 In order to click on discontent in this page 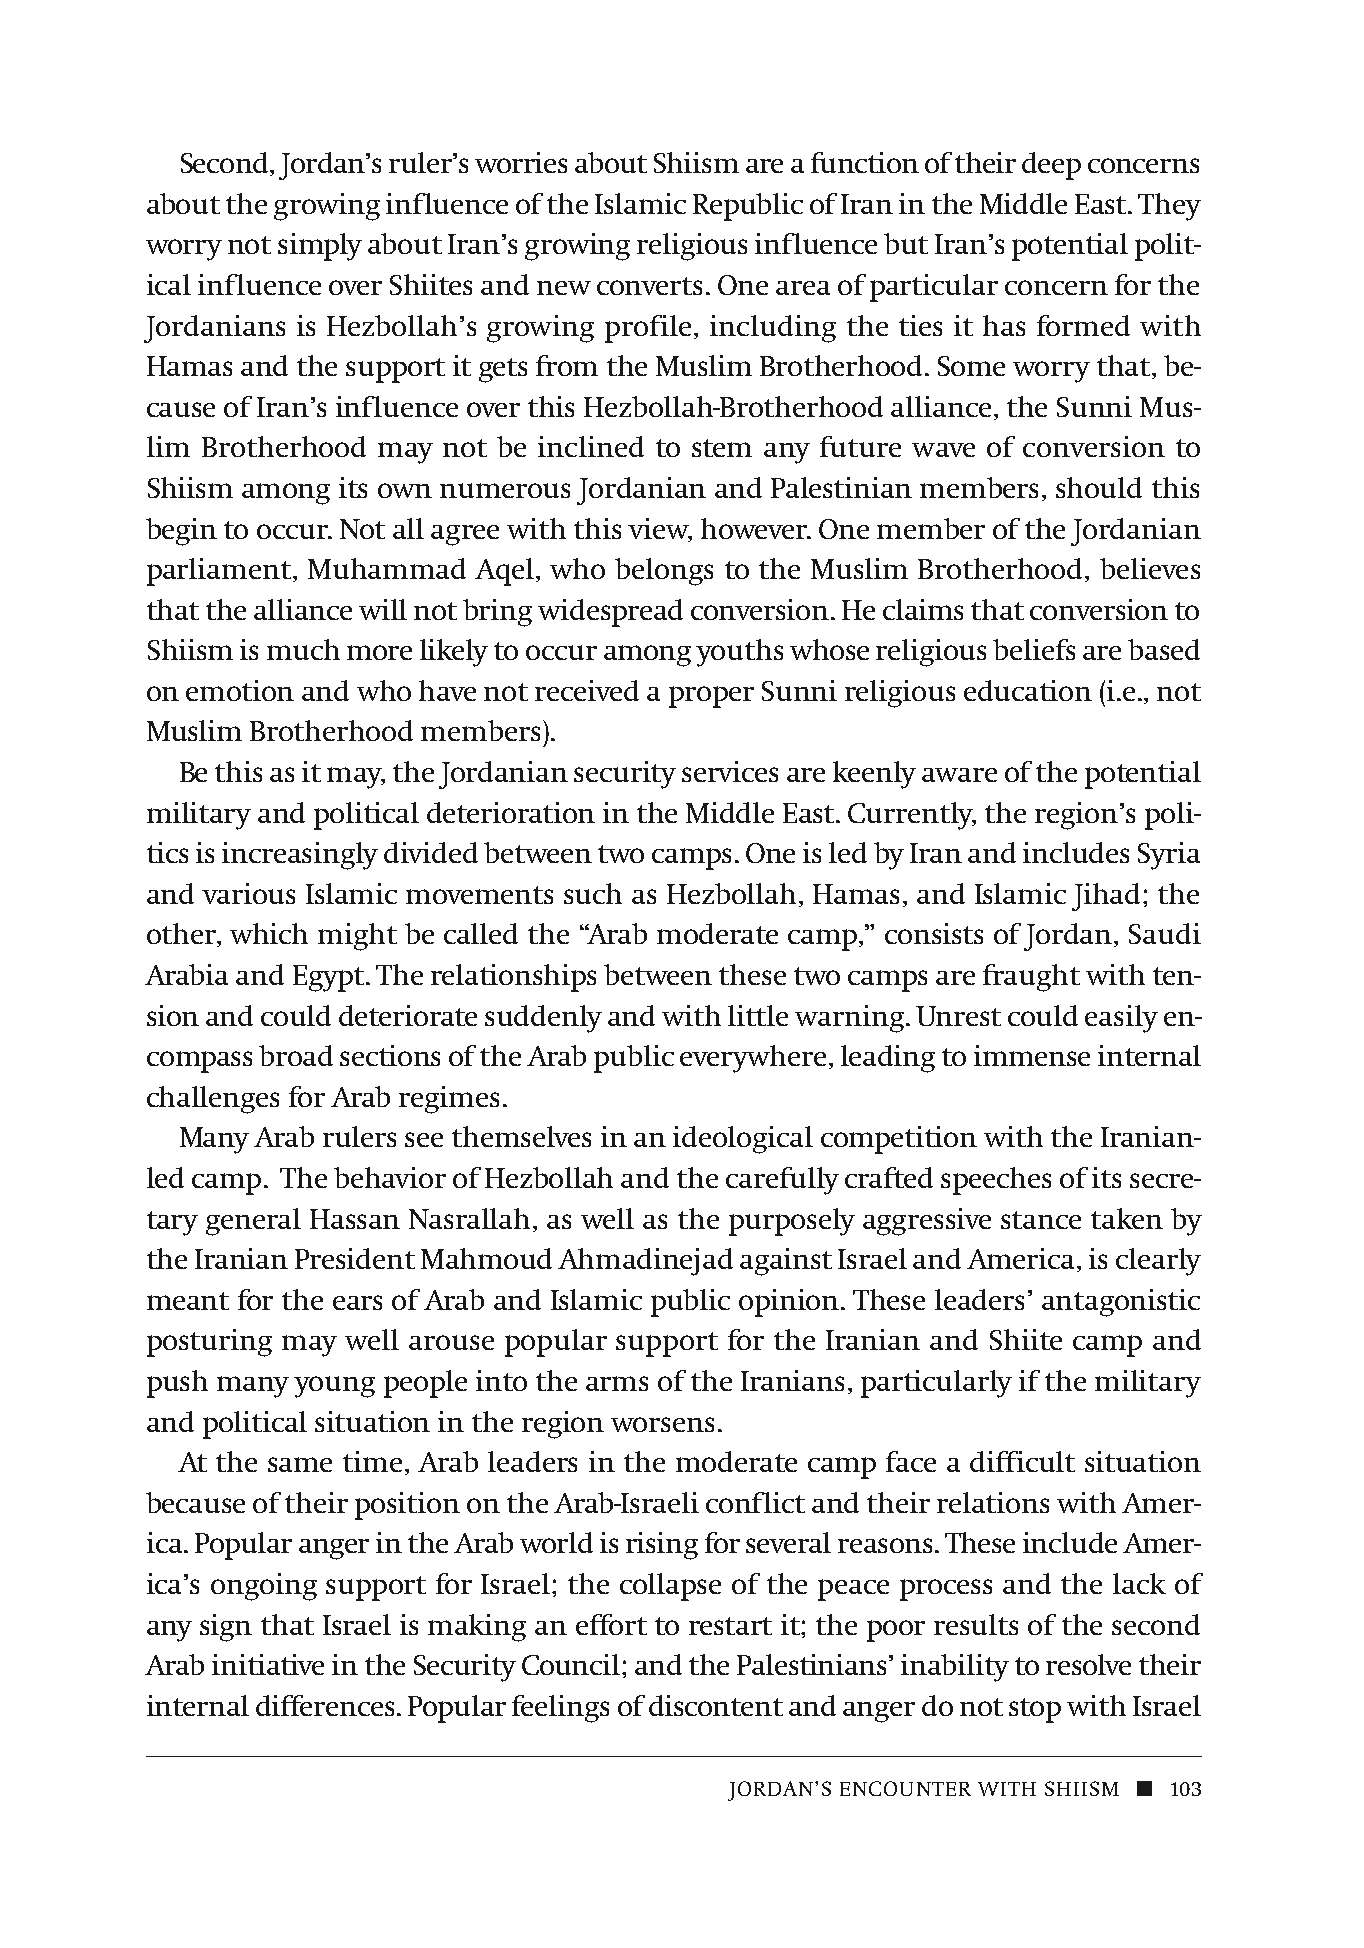, I will do `click(716, 1705)`.
